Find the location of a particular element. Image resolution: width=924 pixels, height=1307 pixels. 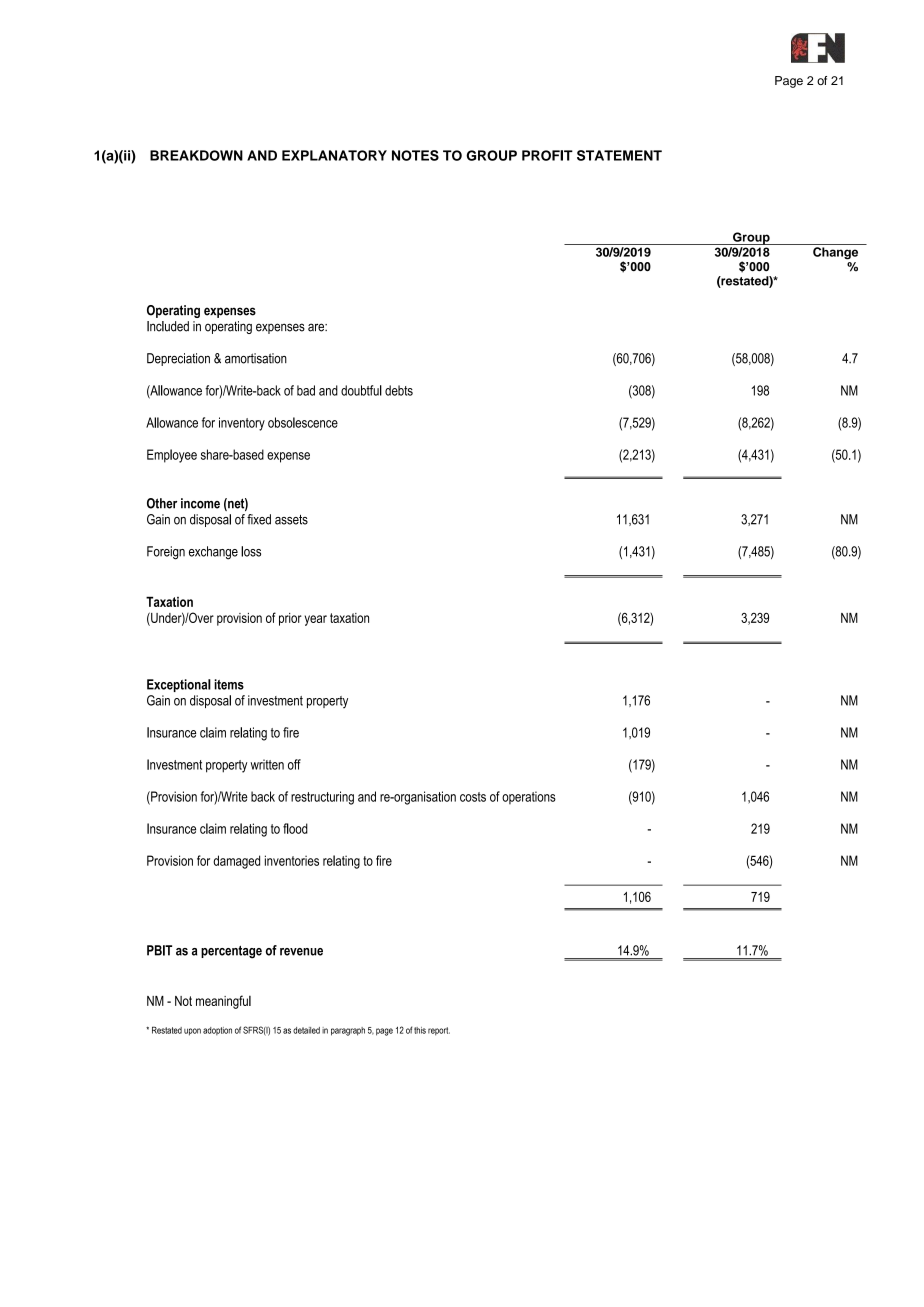

year is located at coordinates (316, 620).
